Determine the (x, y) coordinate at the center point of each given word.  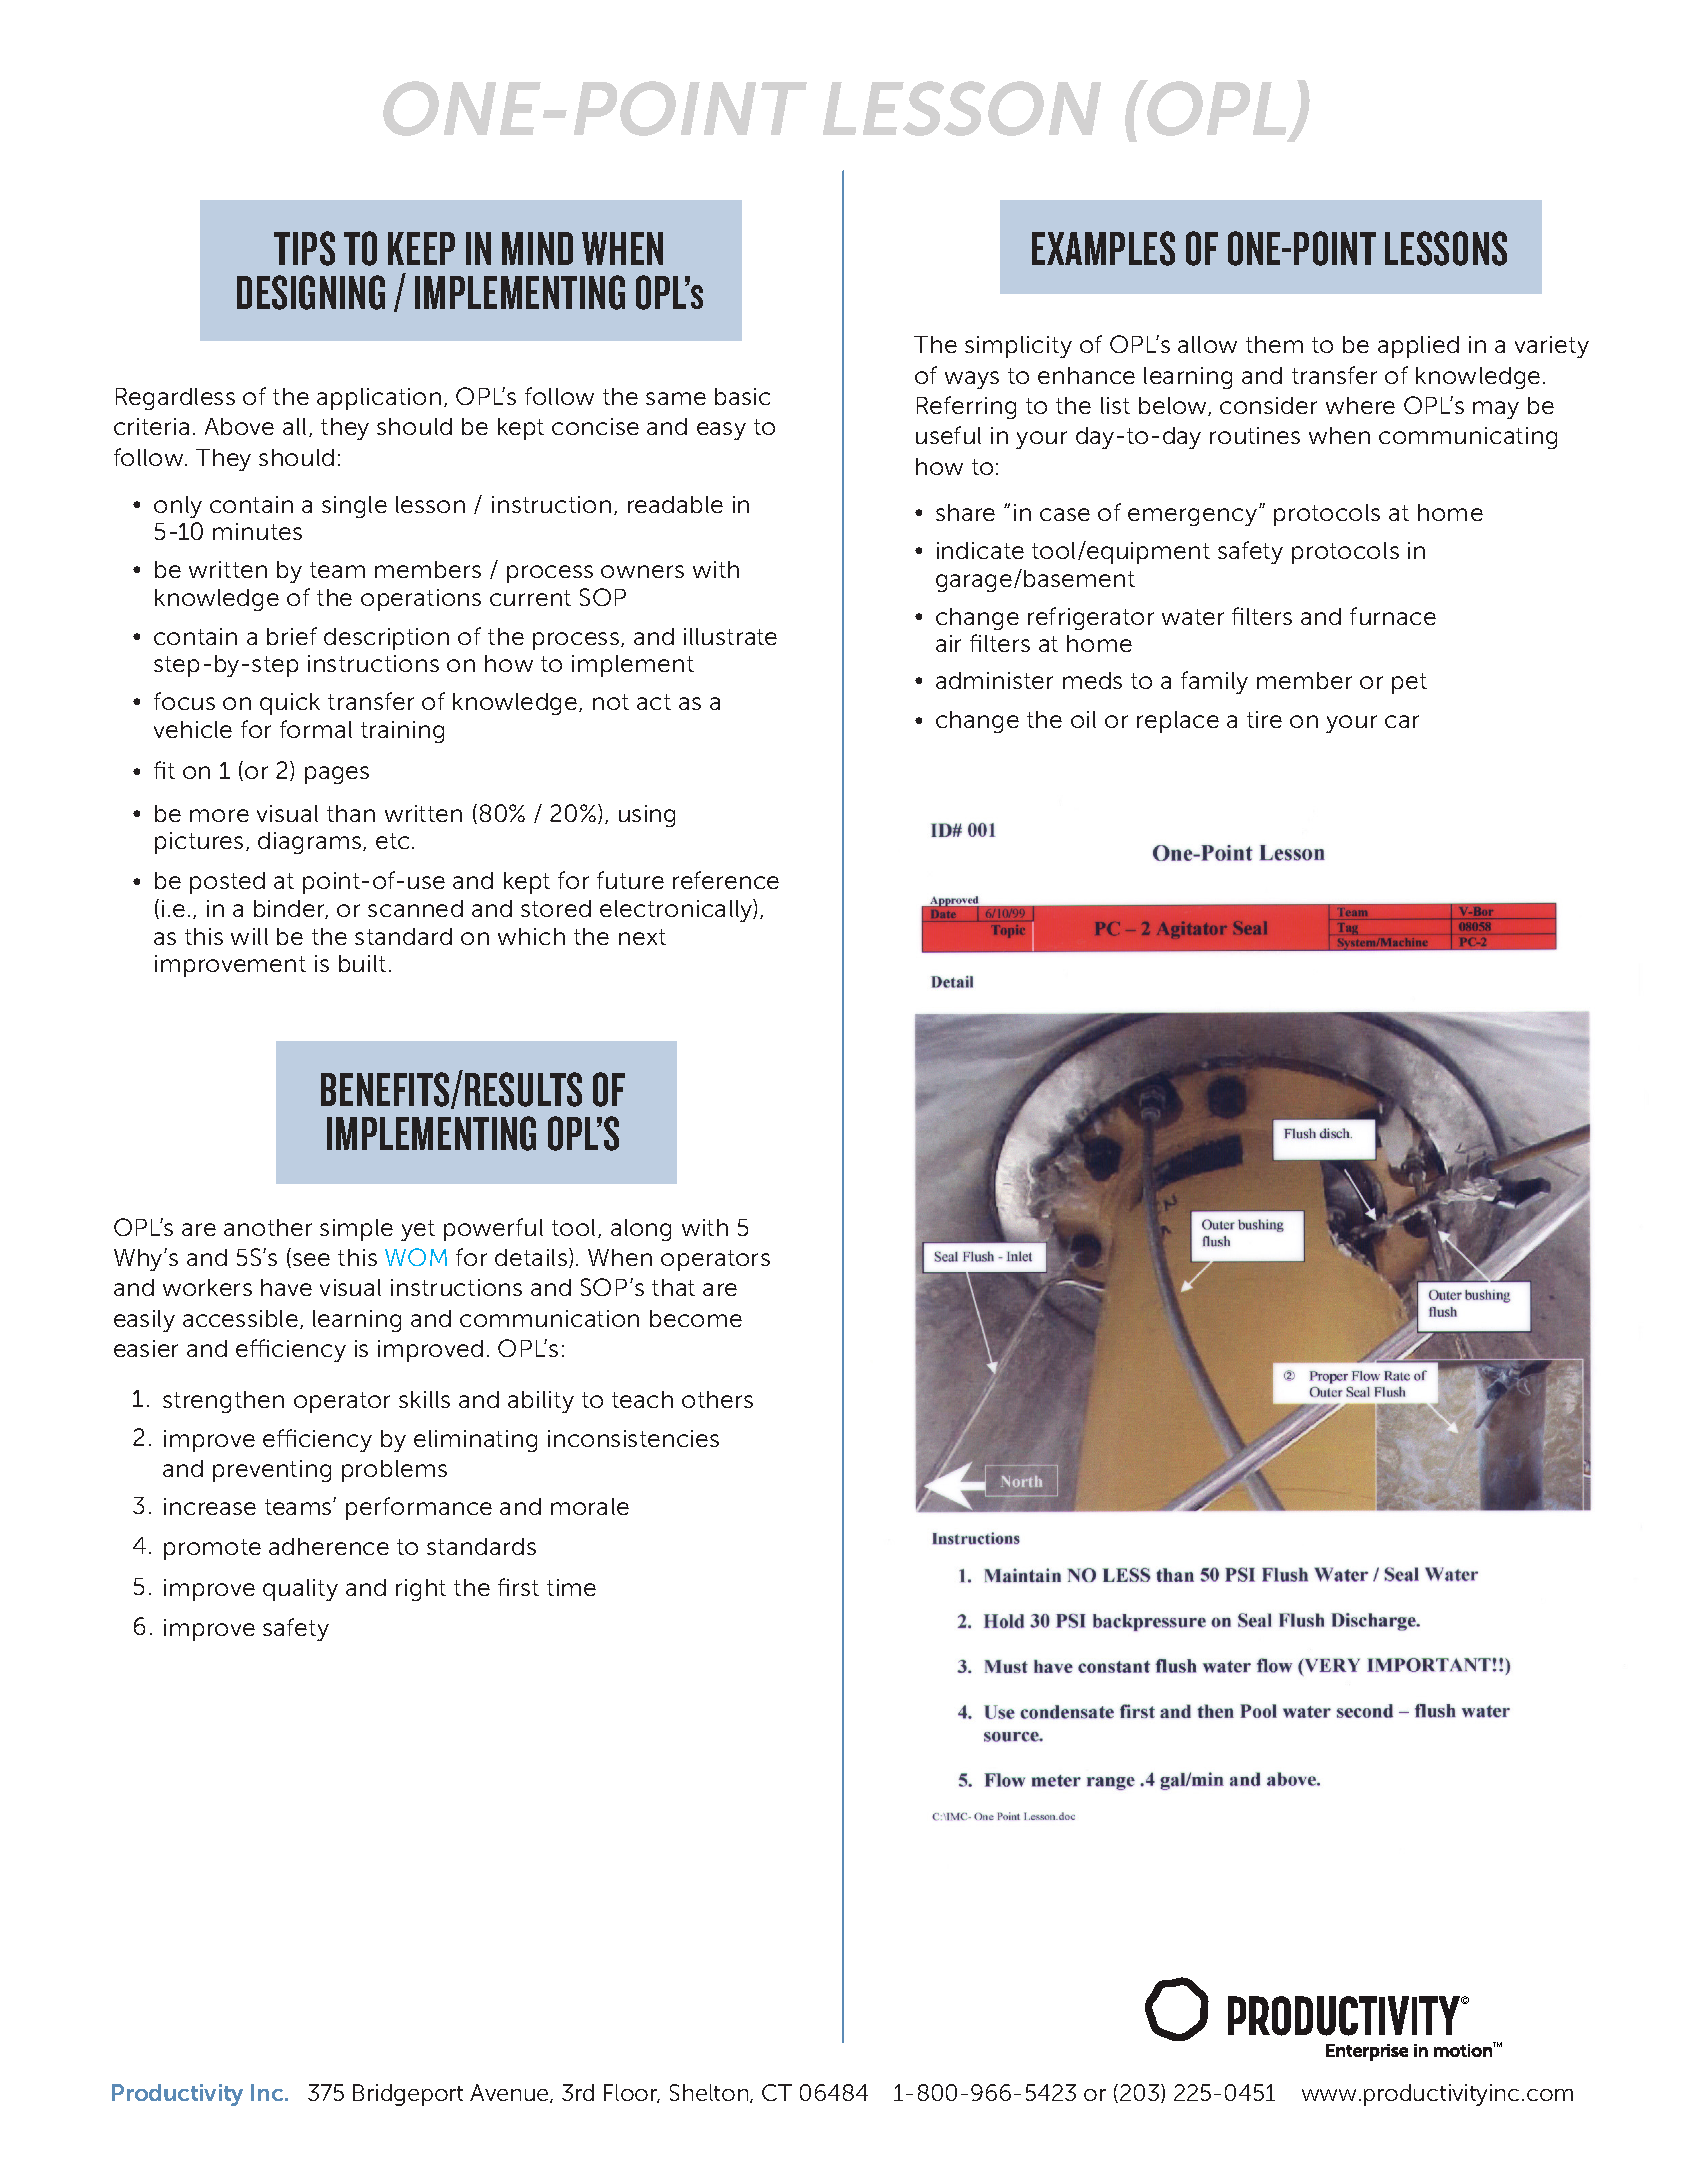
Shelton (710, 2093)
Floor (632, 2093)
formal (316, 729)
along (641, 1230)
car (1402, 721)
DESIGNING (311, 292)
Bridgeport (408, 2095)
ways (972, 380)
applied (1418, 347)
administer (994, 680)
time (571, 1587)
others (717, 1399)
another (268, 1227)
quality (300, 1590)
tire (1264, 719)
